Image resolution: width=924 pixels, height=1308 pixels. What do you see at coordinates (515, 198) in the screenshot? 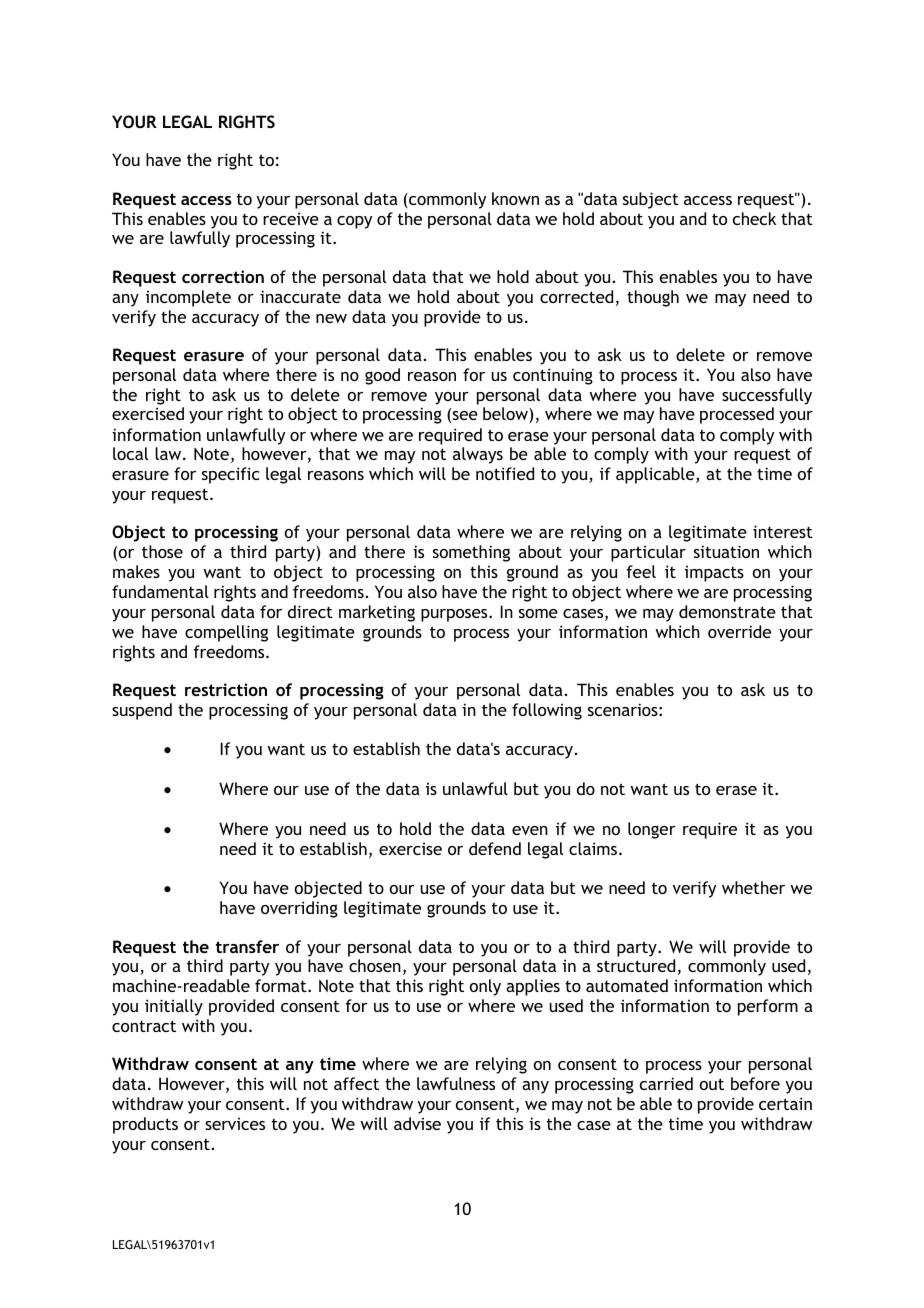
I see `known` at bounding box center [515, 198].
